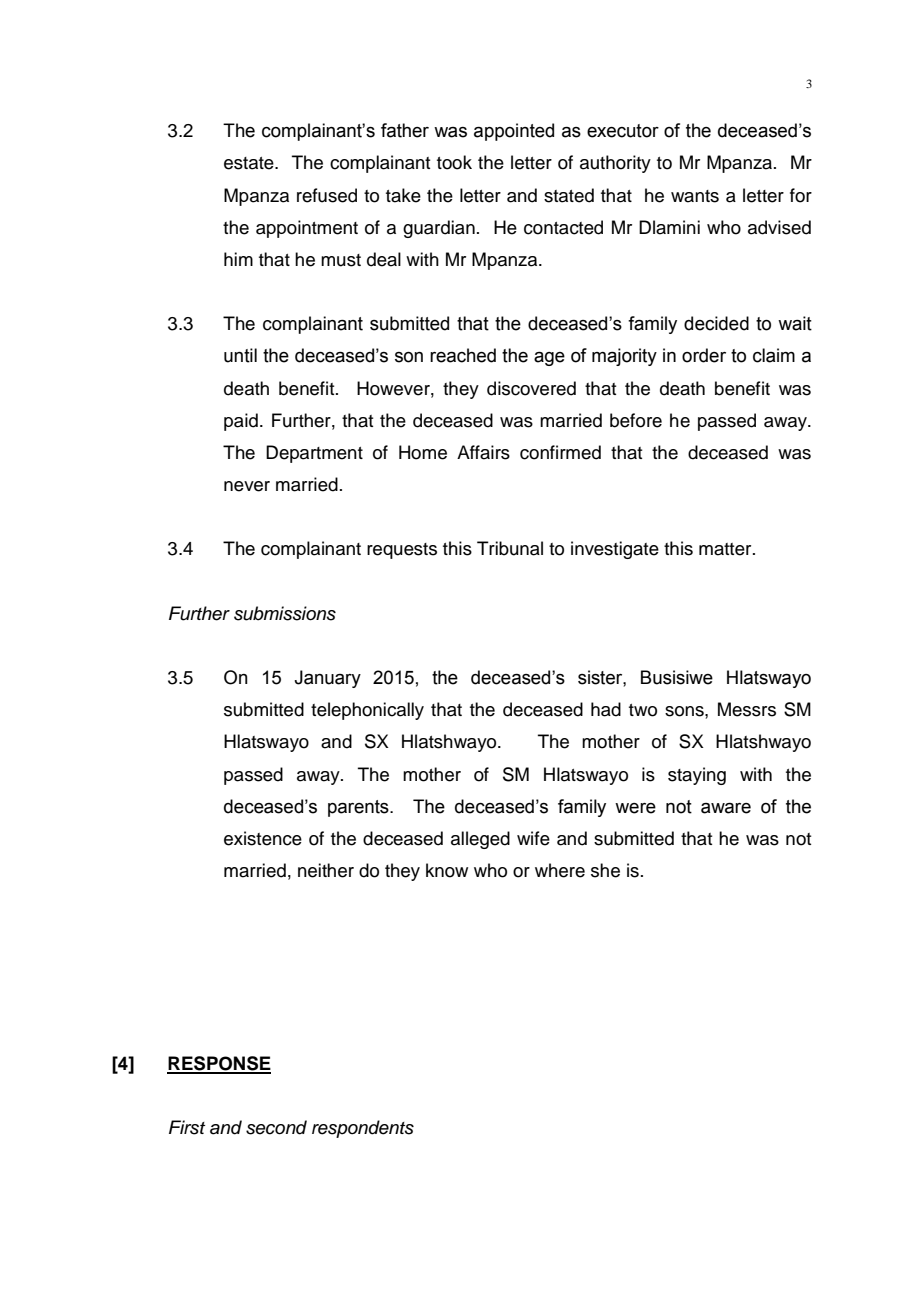  I want to click on she, so click(605, 870).
